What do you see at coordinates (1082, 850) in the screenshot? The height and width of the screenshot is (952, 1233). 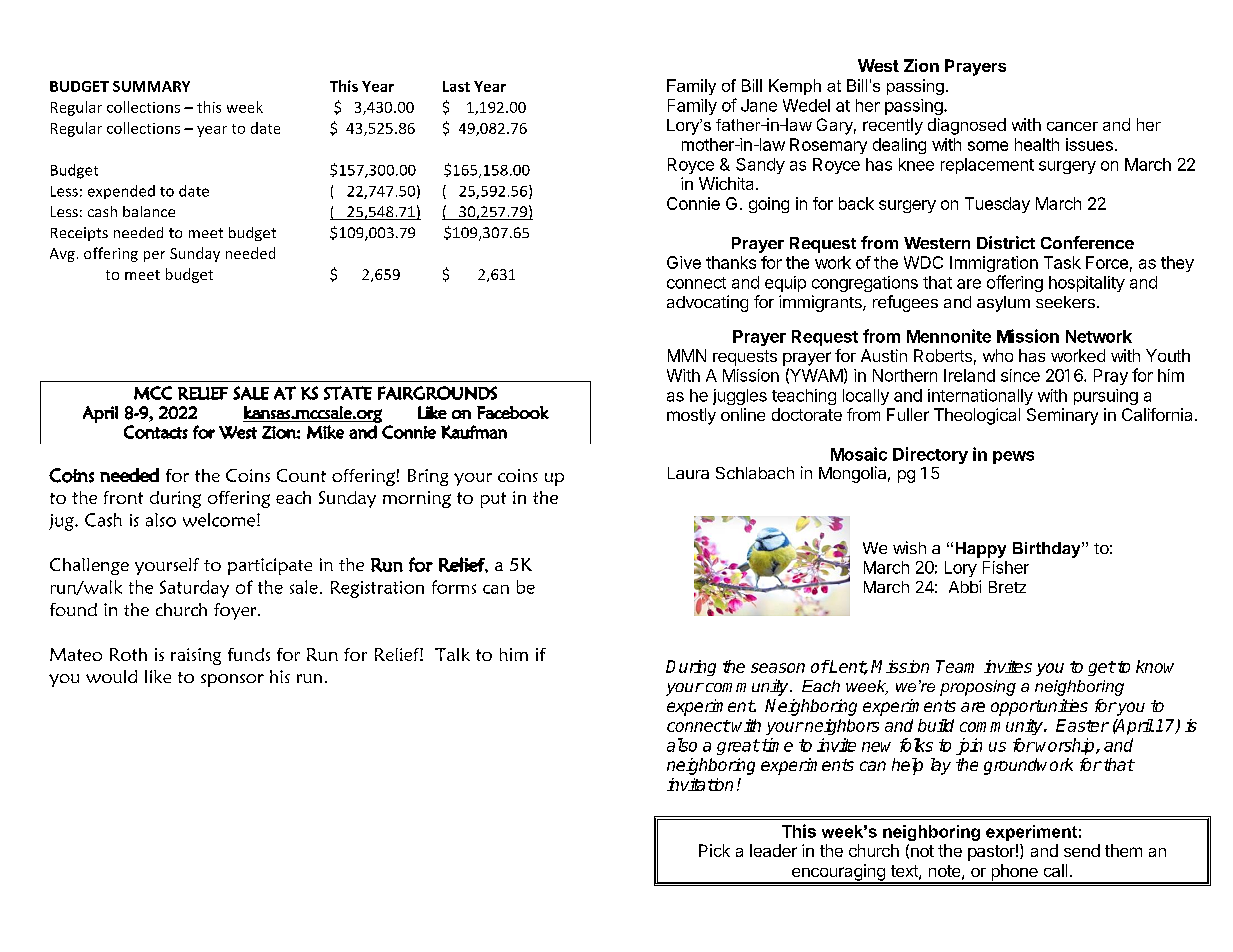 I see `send` at bounding box center [1082, 850].
